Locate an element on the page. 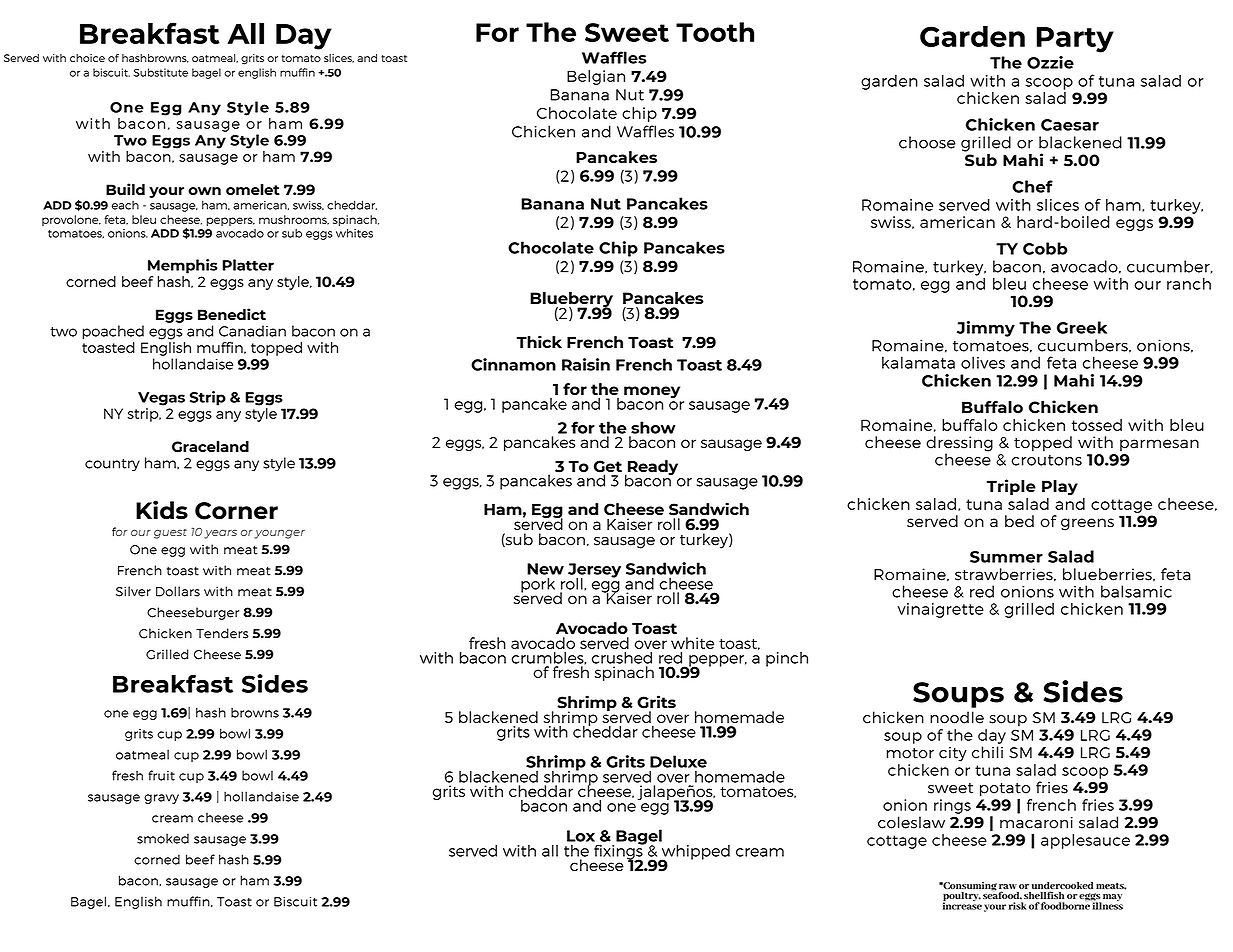  show is located at coordinates (653, 427).
